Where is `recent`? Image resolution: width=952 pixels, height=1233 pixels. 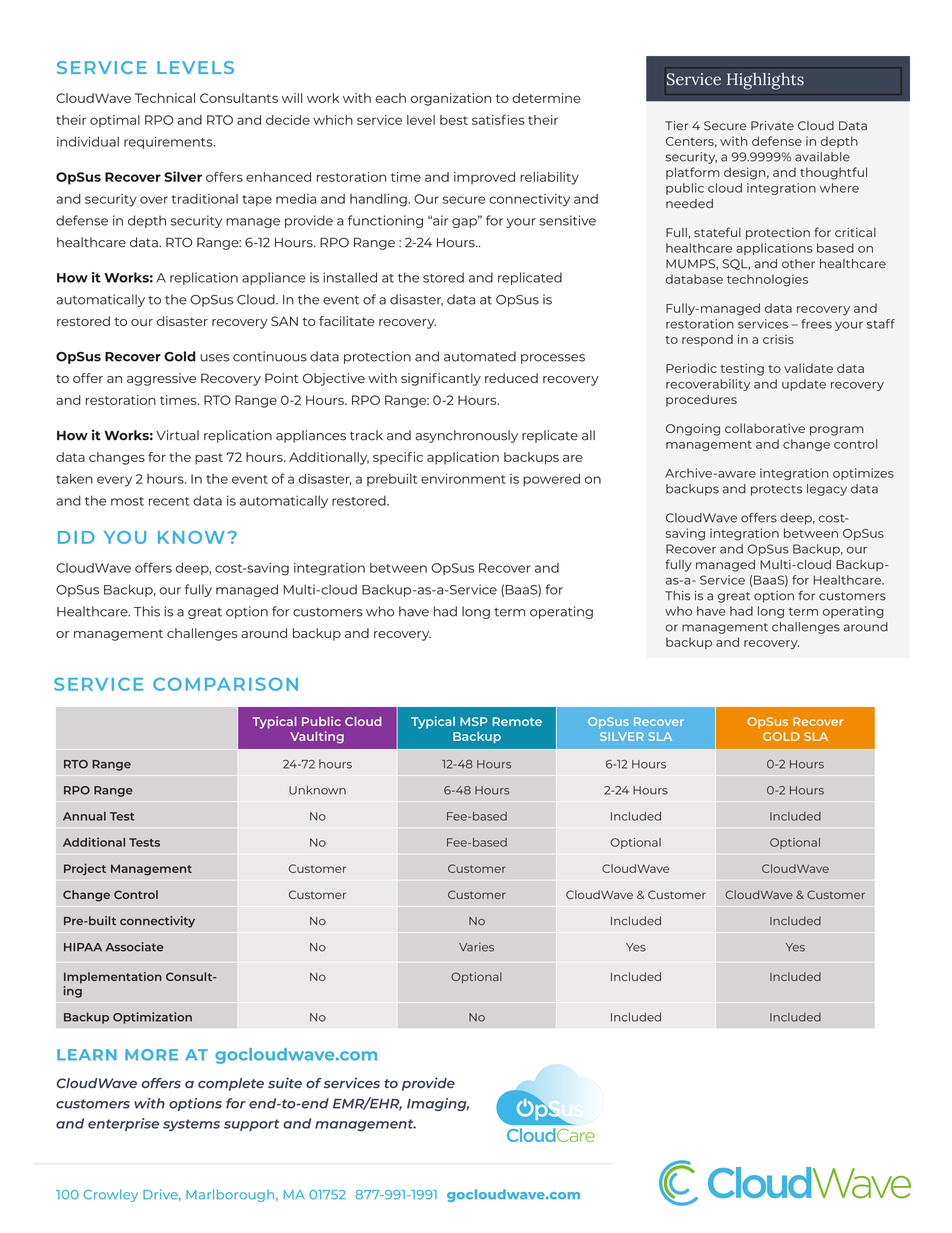 recent is located at coordinates (169, 501).
